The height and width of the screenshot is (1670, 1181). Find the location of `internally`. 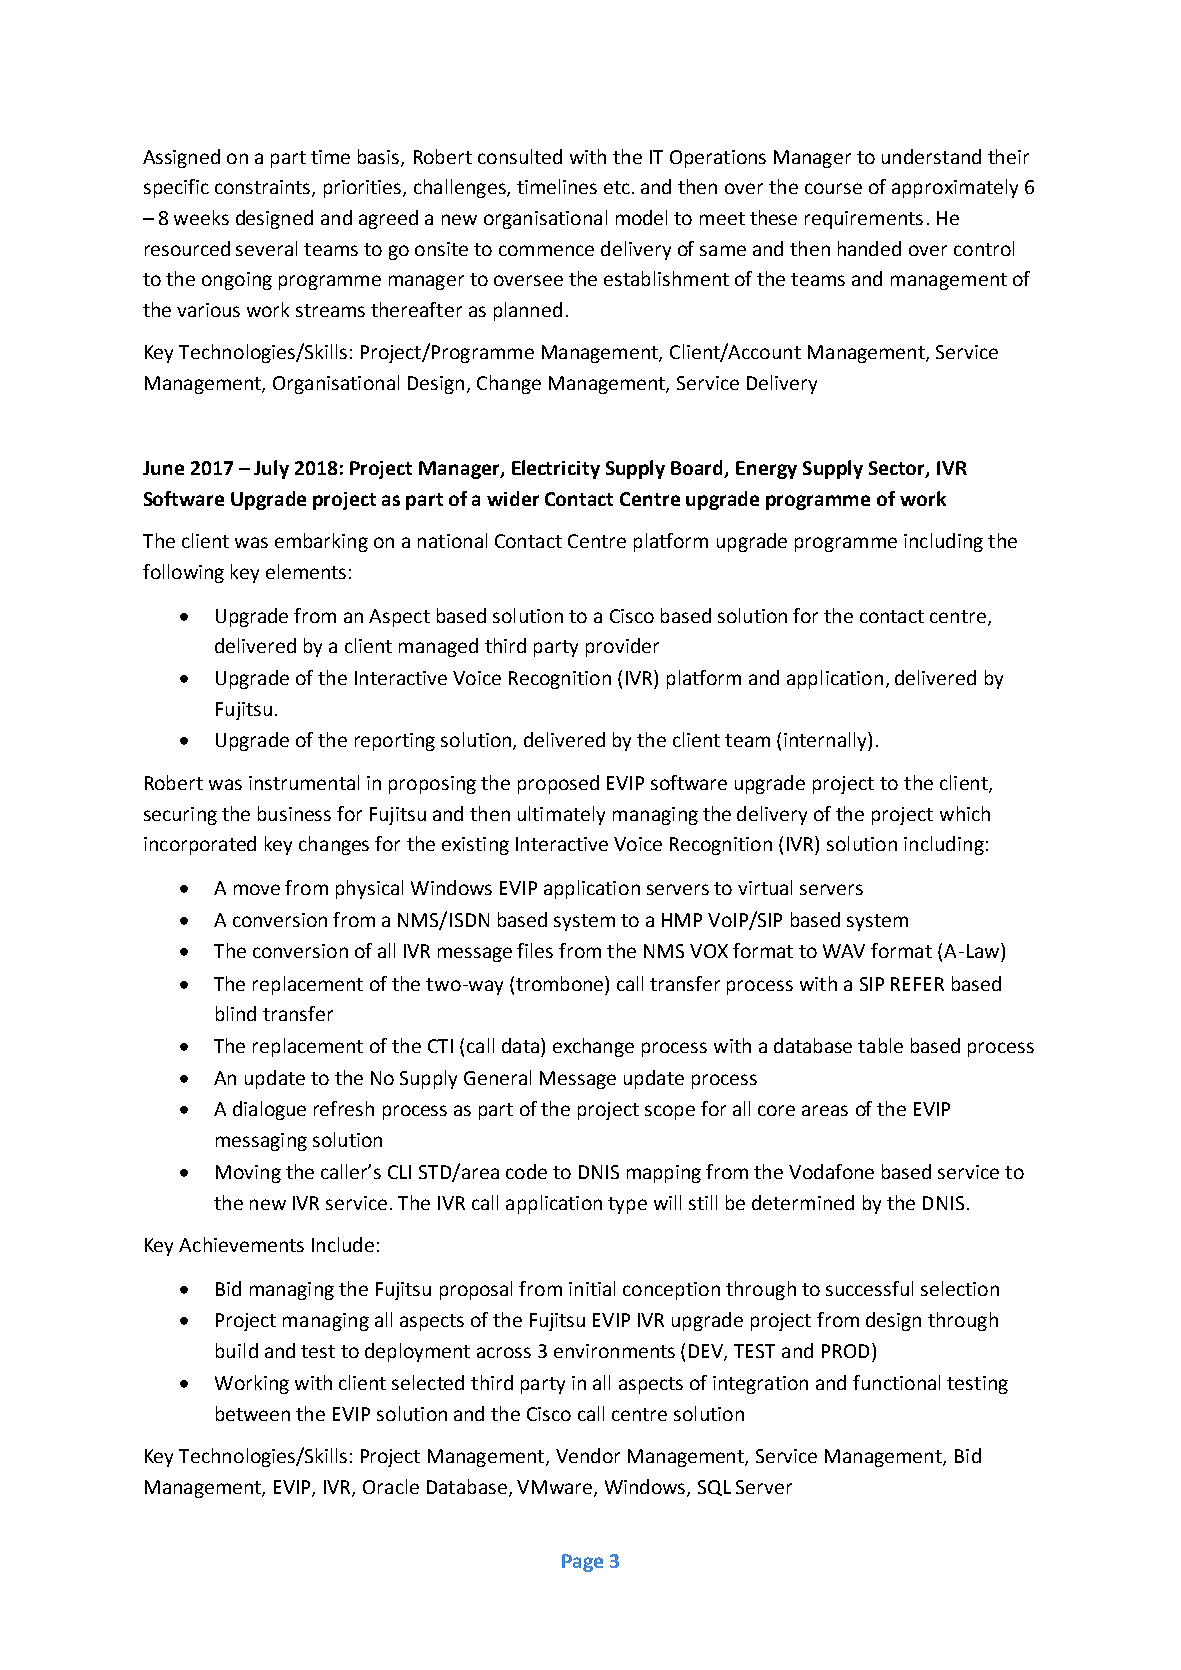

internally is located at coordinates (826, 741).
